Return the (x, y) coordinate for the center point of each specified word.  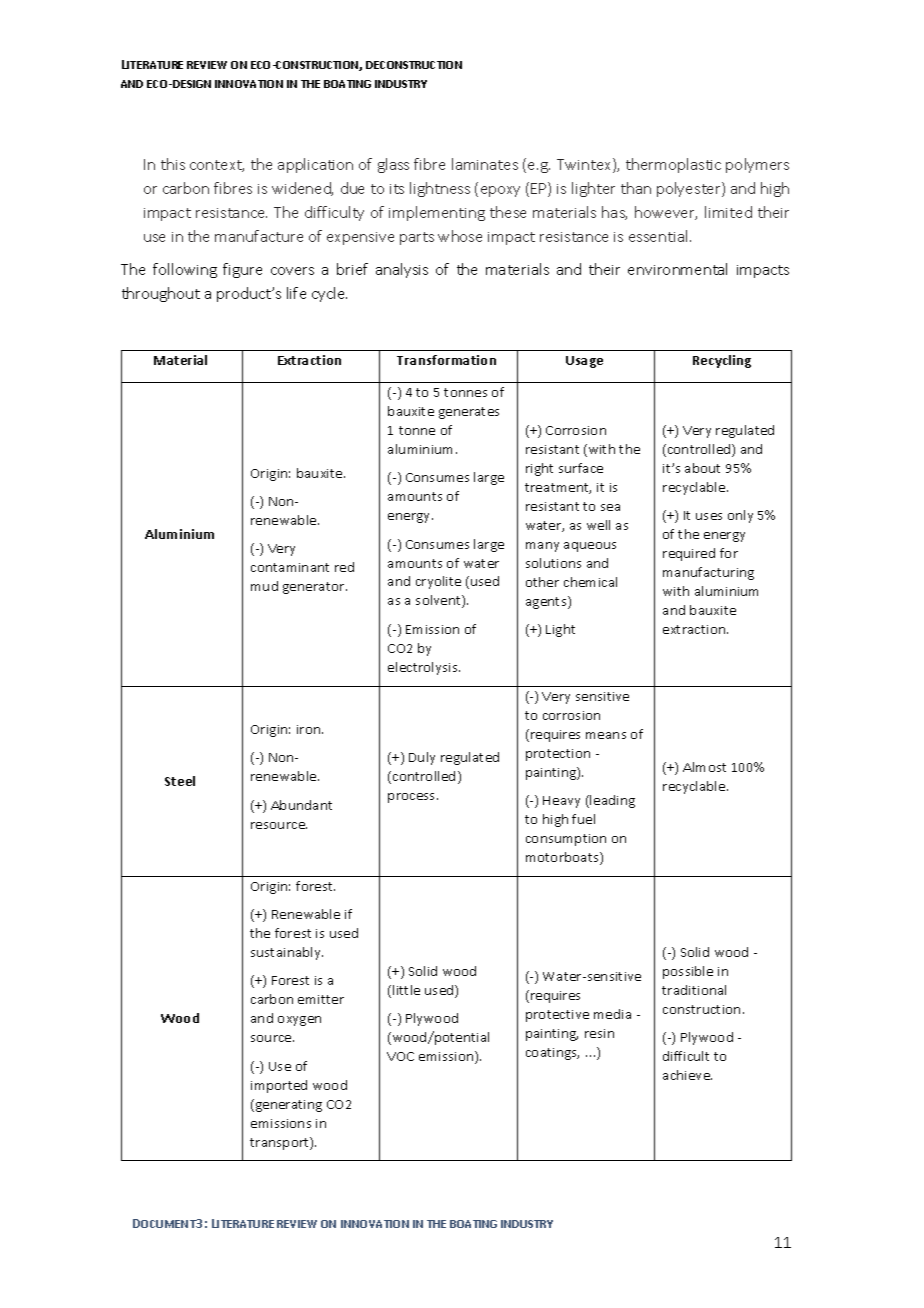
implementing (437, 213)
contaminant (290, 567)
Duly (422, 758)
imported (279, 1086)
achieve (687, 1075)
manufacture (259, 236)
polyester (690, 189)
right (539, 469)
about (702, 468)
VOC (400, 1056)
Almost (704, 767)
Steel (180, 781)
